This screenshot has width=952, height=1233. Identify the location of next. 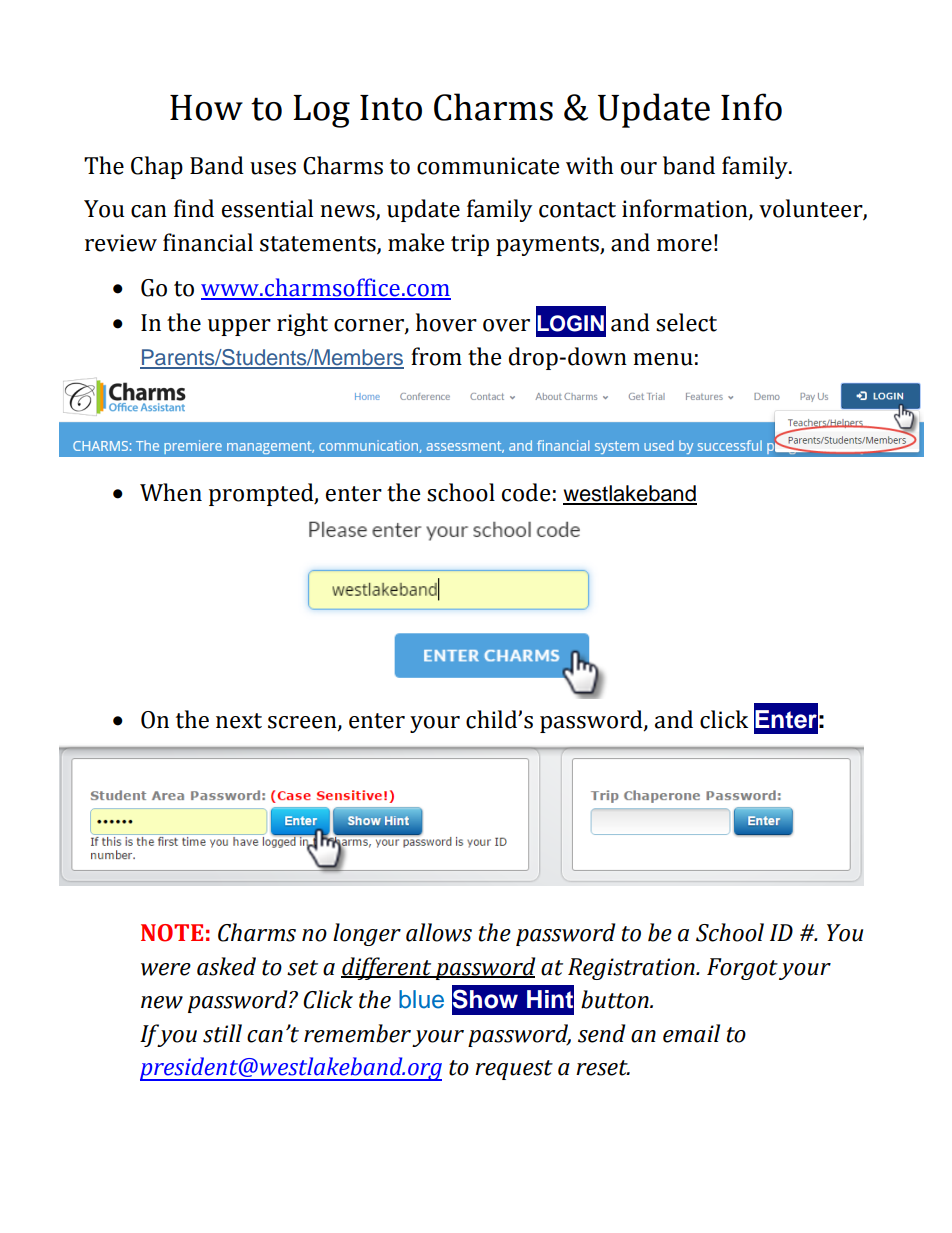
(239, 721).
